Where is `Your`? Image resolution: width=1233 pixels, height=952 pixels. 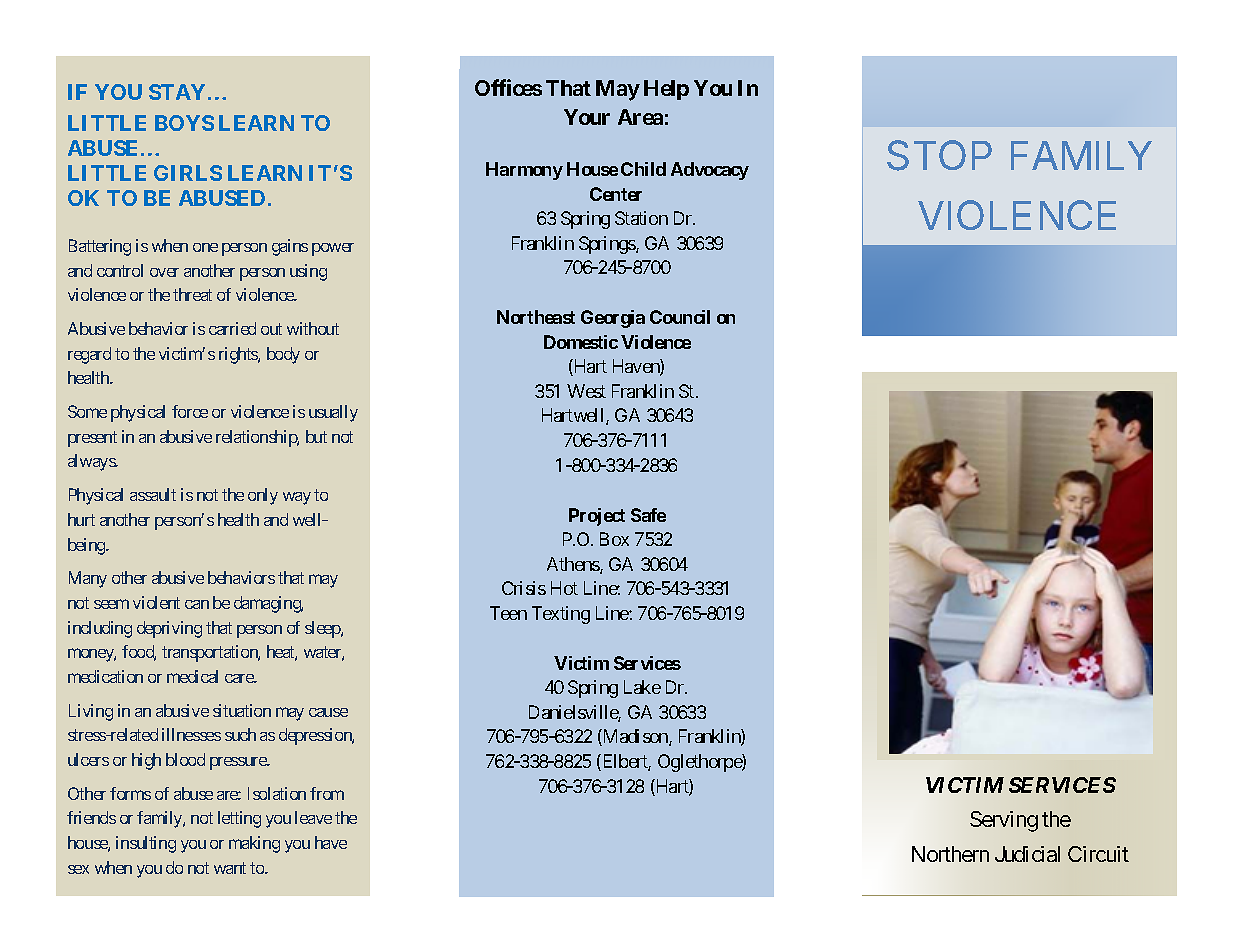 Your is located at coordinates (587, 117).
